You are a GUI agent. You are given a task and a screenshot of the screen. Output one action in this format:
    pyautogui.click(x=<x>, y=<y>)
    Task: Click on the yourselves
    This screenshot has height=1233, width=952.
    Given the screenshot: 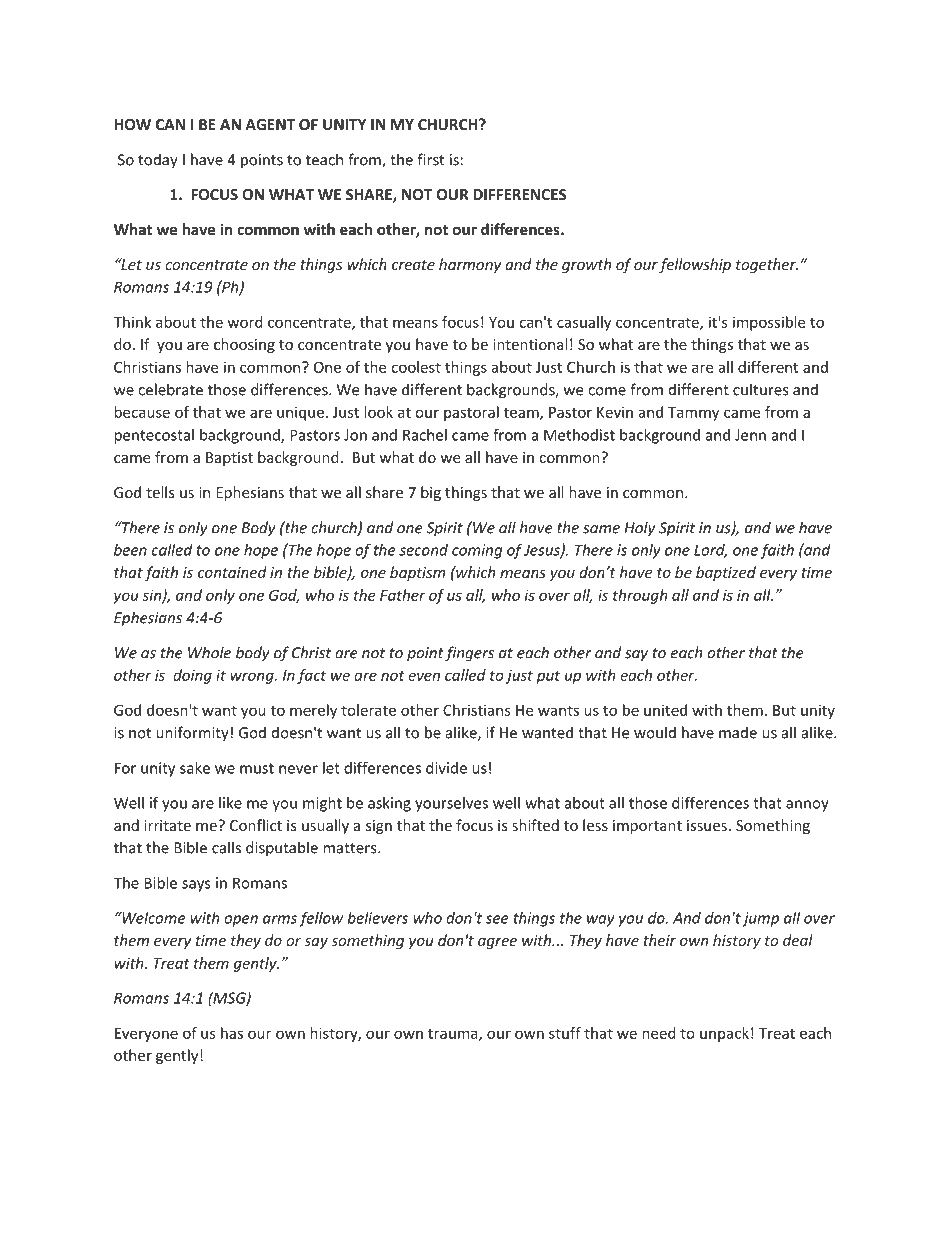 What is the action you would take?
    pyautogui.click(x=451, y=804)
